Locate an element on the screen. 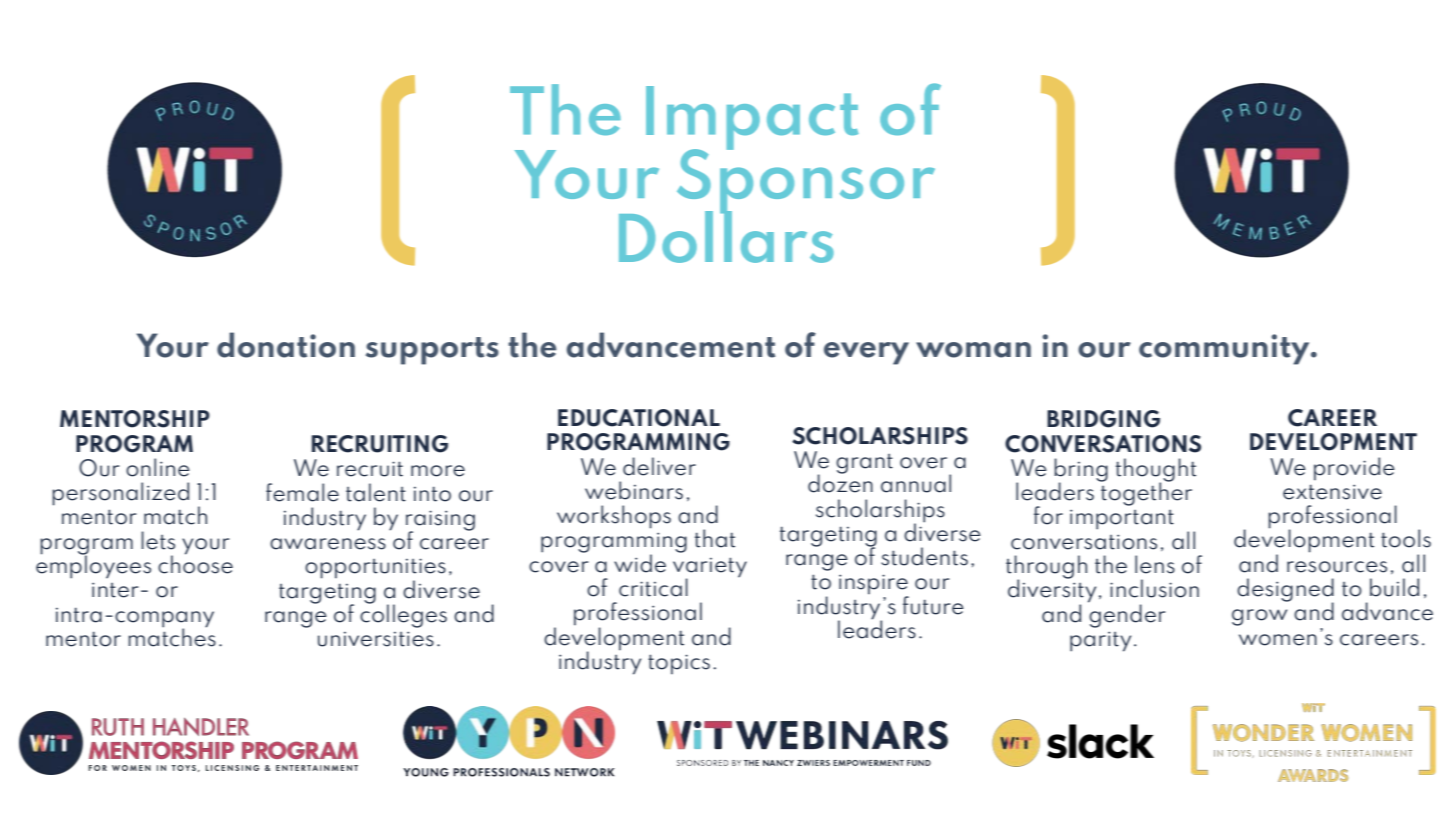 This screenshot has width=1456, height=819. community is located at coordinates (1225, 349).
